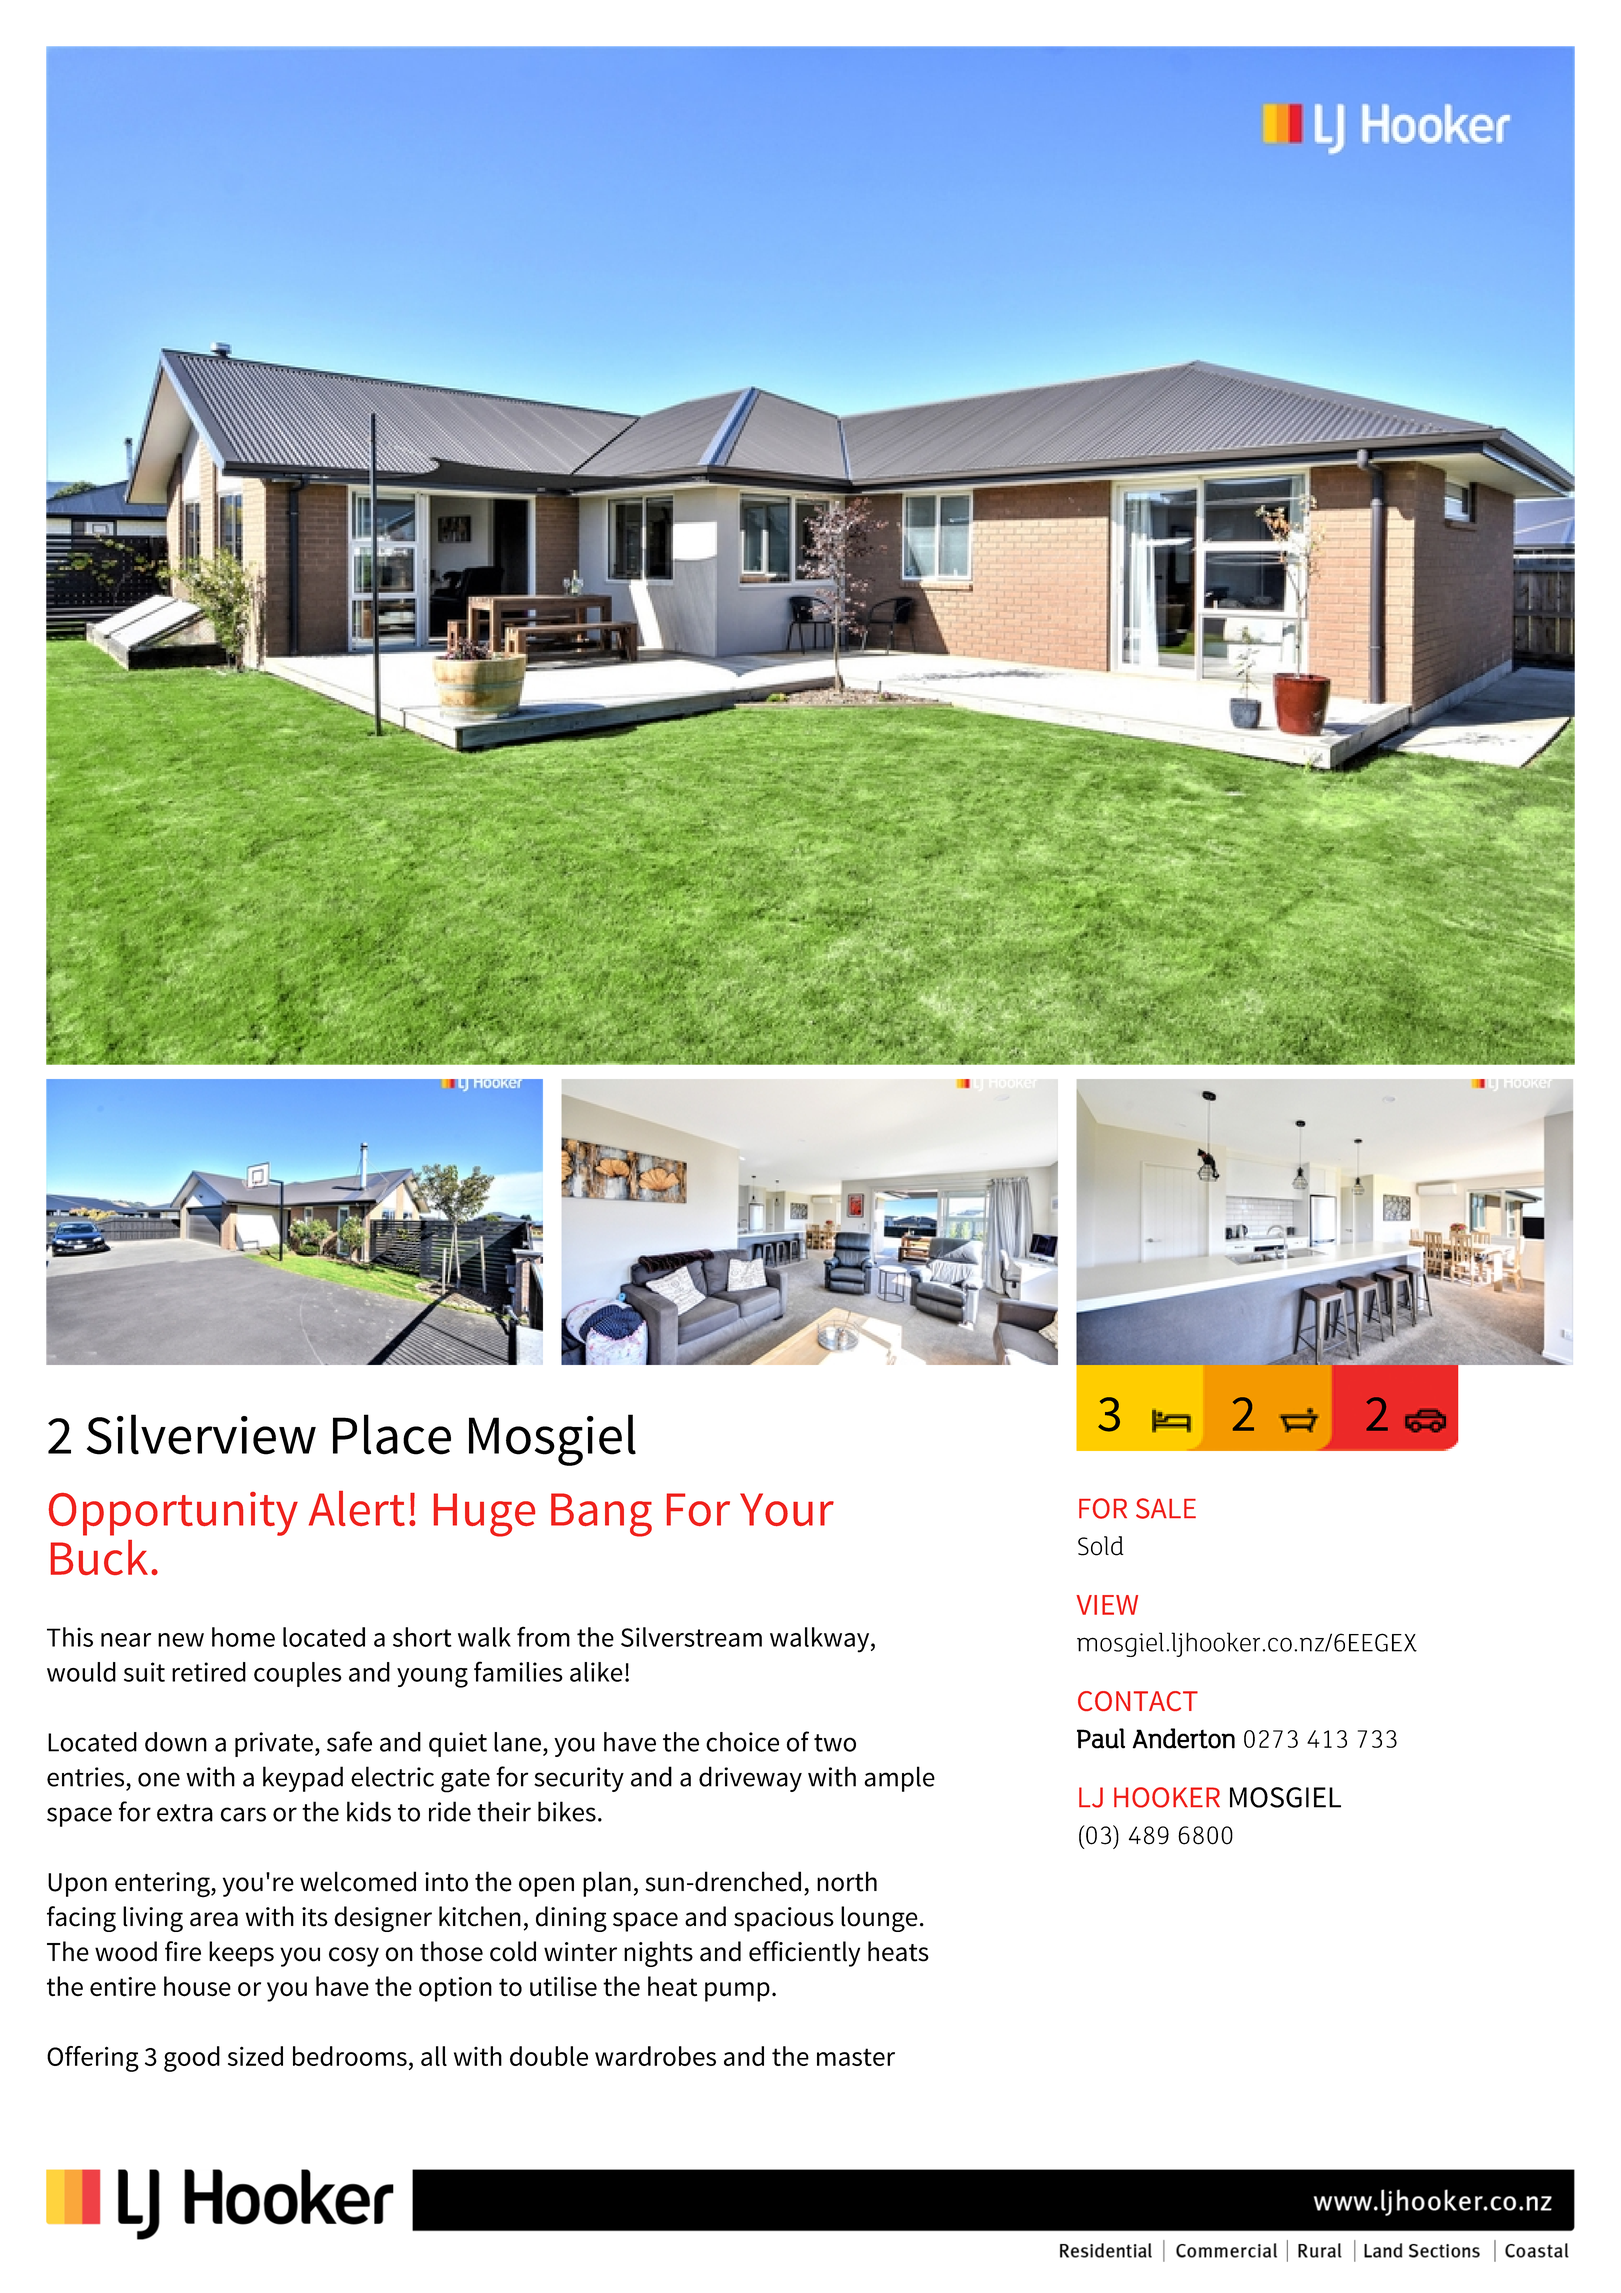 The height and width of the screenshot is (2293, 1621). What do you see at coordinates (192, 2059) in the screenshot?
I see `good` at bounding box center [192, 2059].
